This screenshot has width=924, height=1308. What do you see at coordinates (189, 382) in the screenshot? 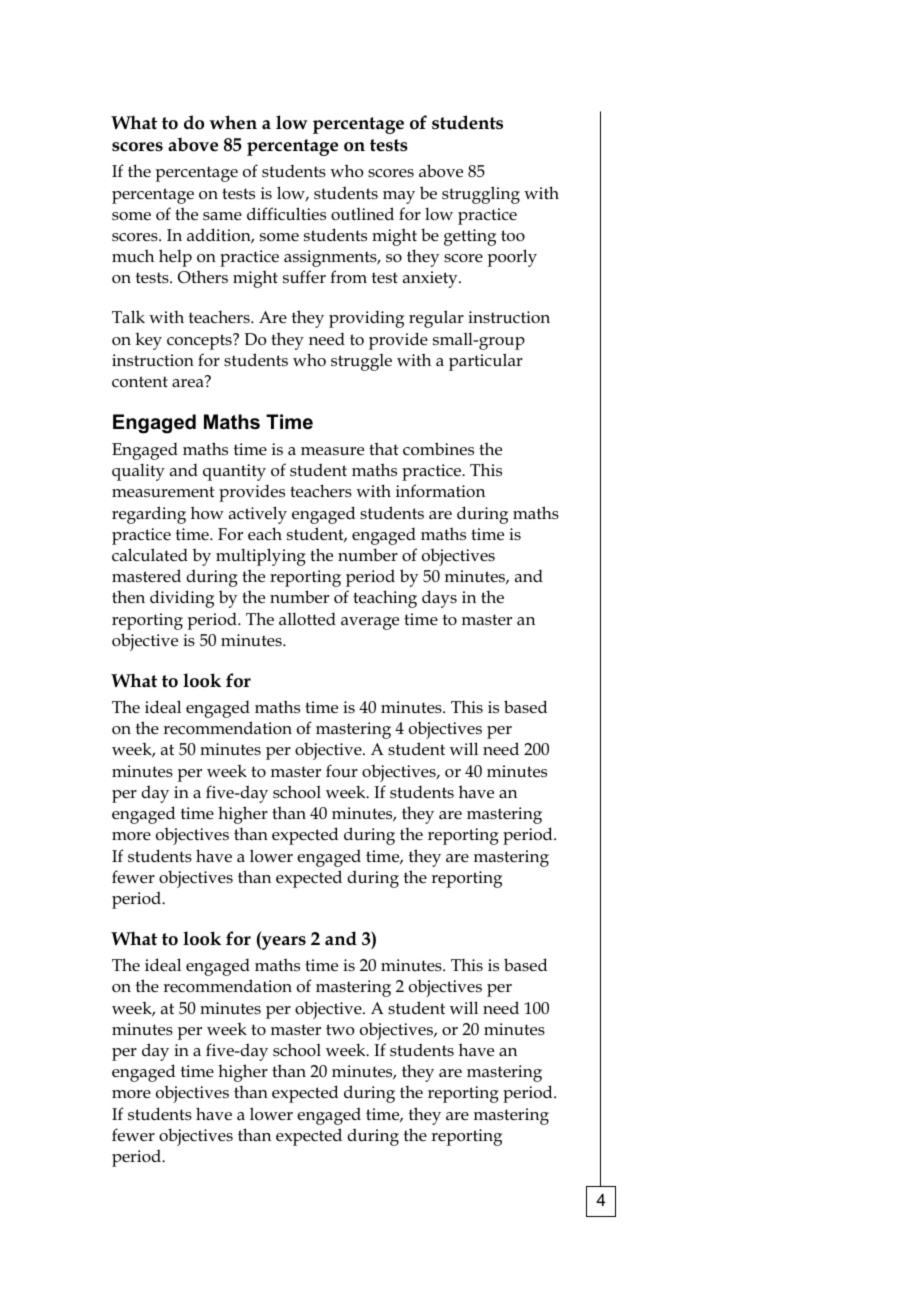
I see `area` at bounding box center [189, 382].
